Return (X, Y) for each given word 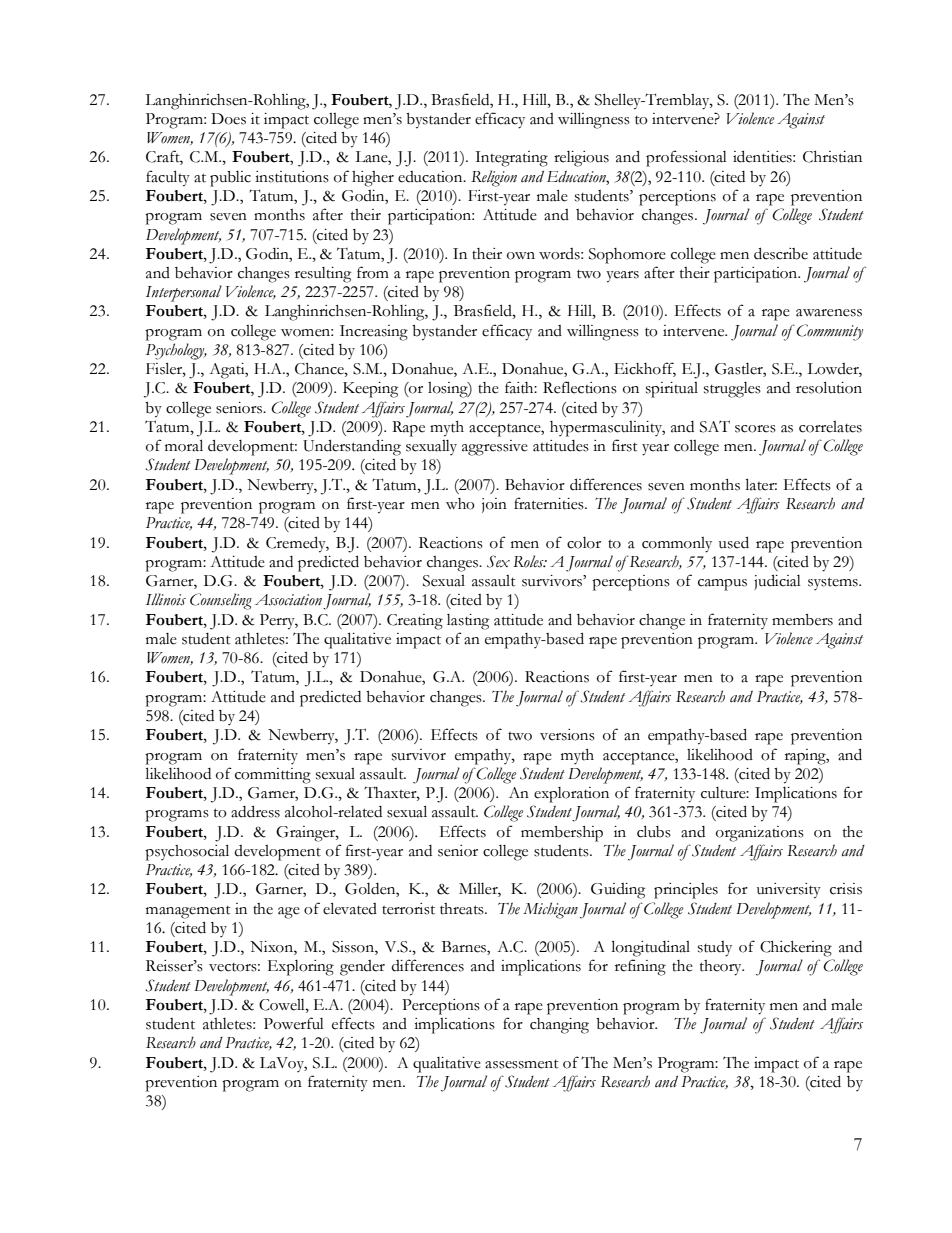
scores (755, 429)
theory (722, 968)
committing (273, 776)
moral (184, 445)
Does (228, 119)
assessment (522, 1064)
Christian (832, 157)
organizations (760, 834)
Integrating (511, 159)
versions (567, 735)
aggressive (495, 448)
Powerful (294, 1023)
